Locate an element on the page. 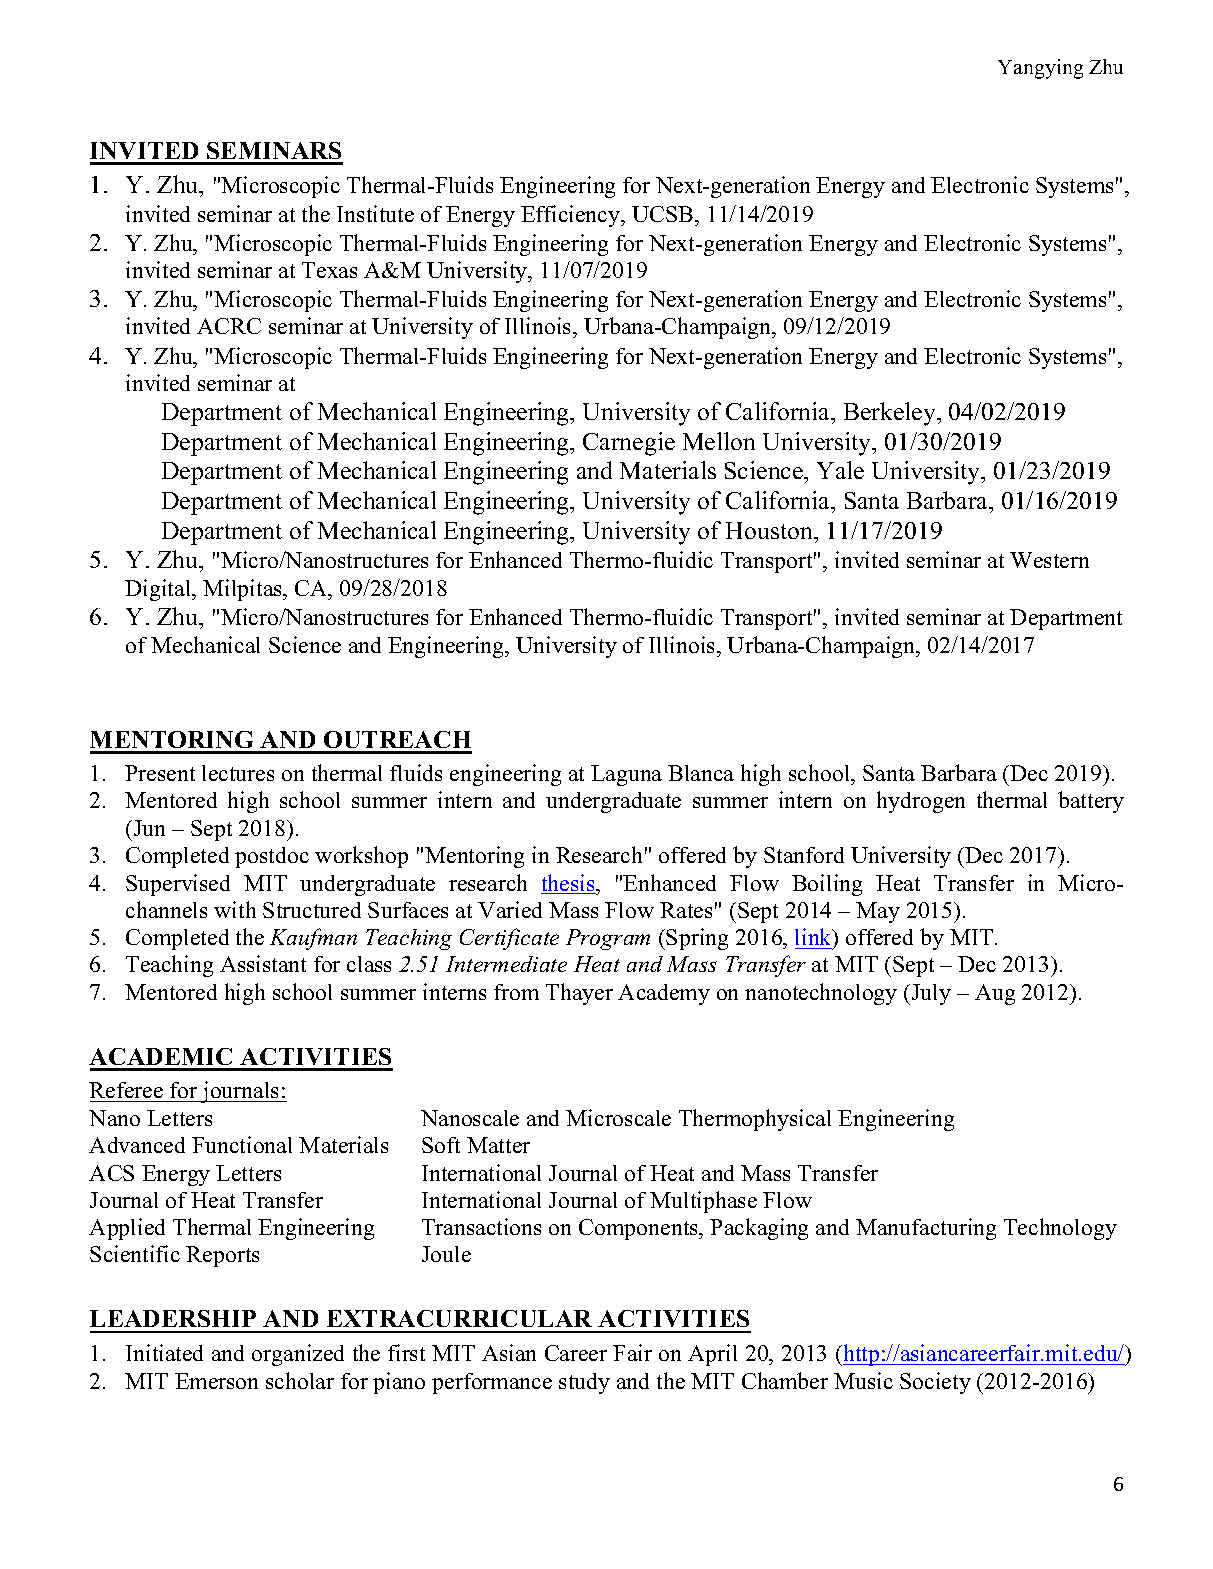  Berkeley is located at coordinates (891, 414).
